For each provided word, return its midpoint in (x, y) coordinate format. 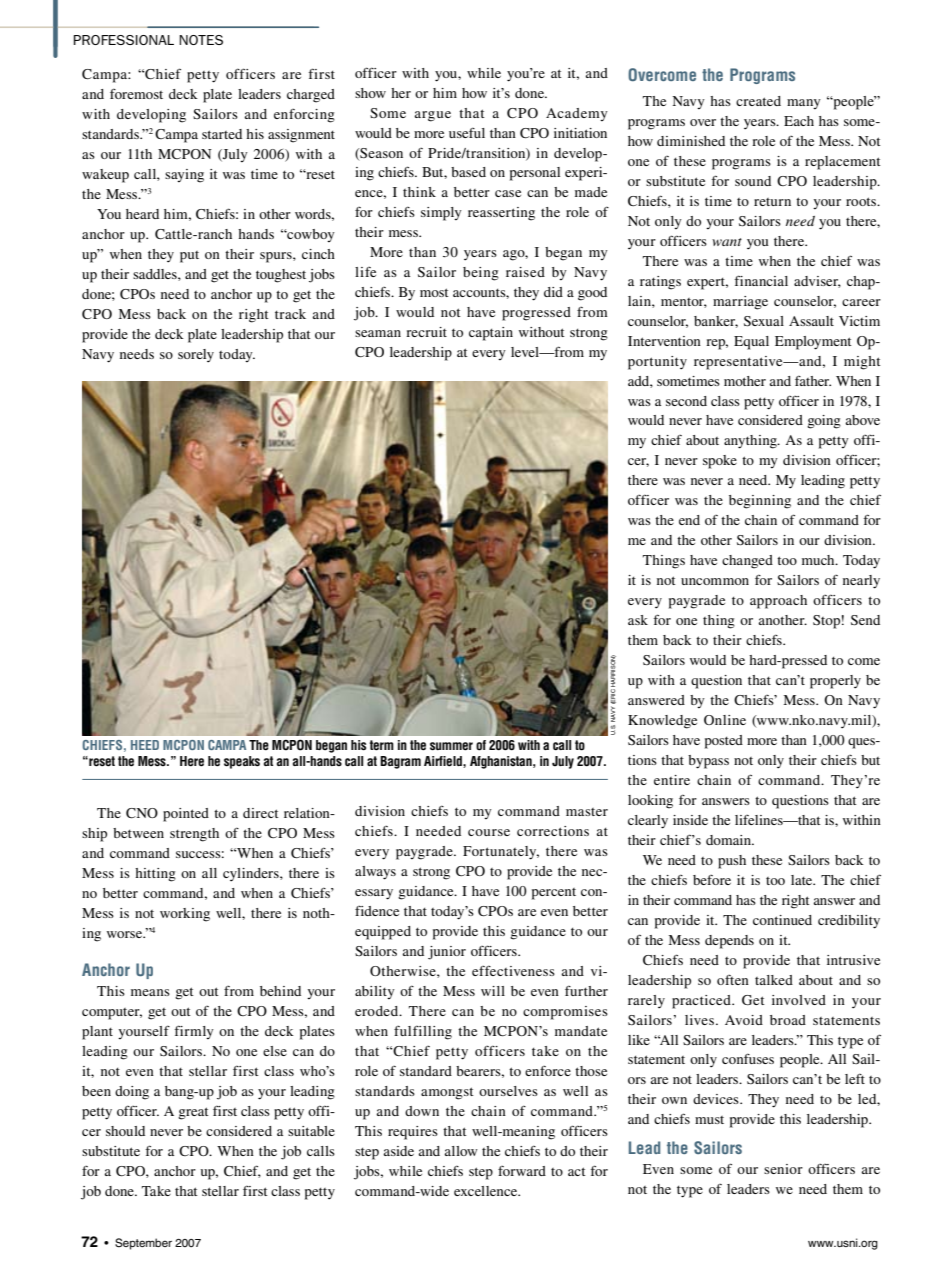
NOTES (201, 40)
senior (783, 1169)
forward (522, 1170)
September (143, 1244)
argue (433, 116)
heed (145, 745)
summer (451, 746)
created (758, 101)
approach (778, 602)
